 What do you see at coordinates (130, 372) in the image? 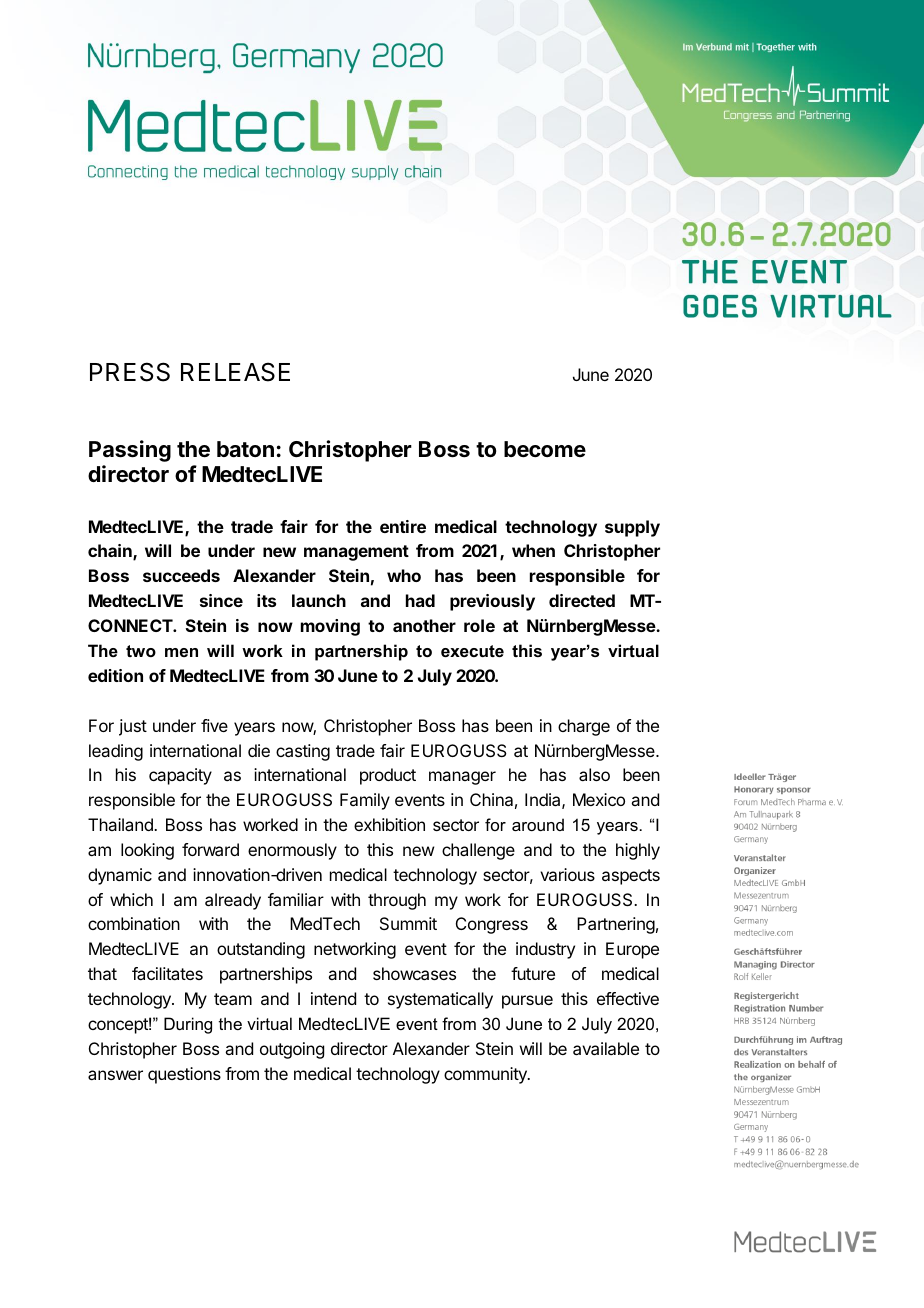
I see `PRESS` at bounding box center [130, 372].
